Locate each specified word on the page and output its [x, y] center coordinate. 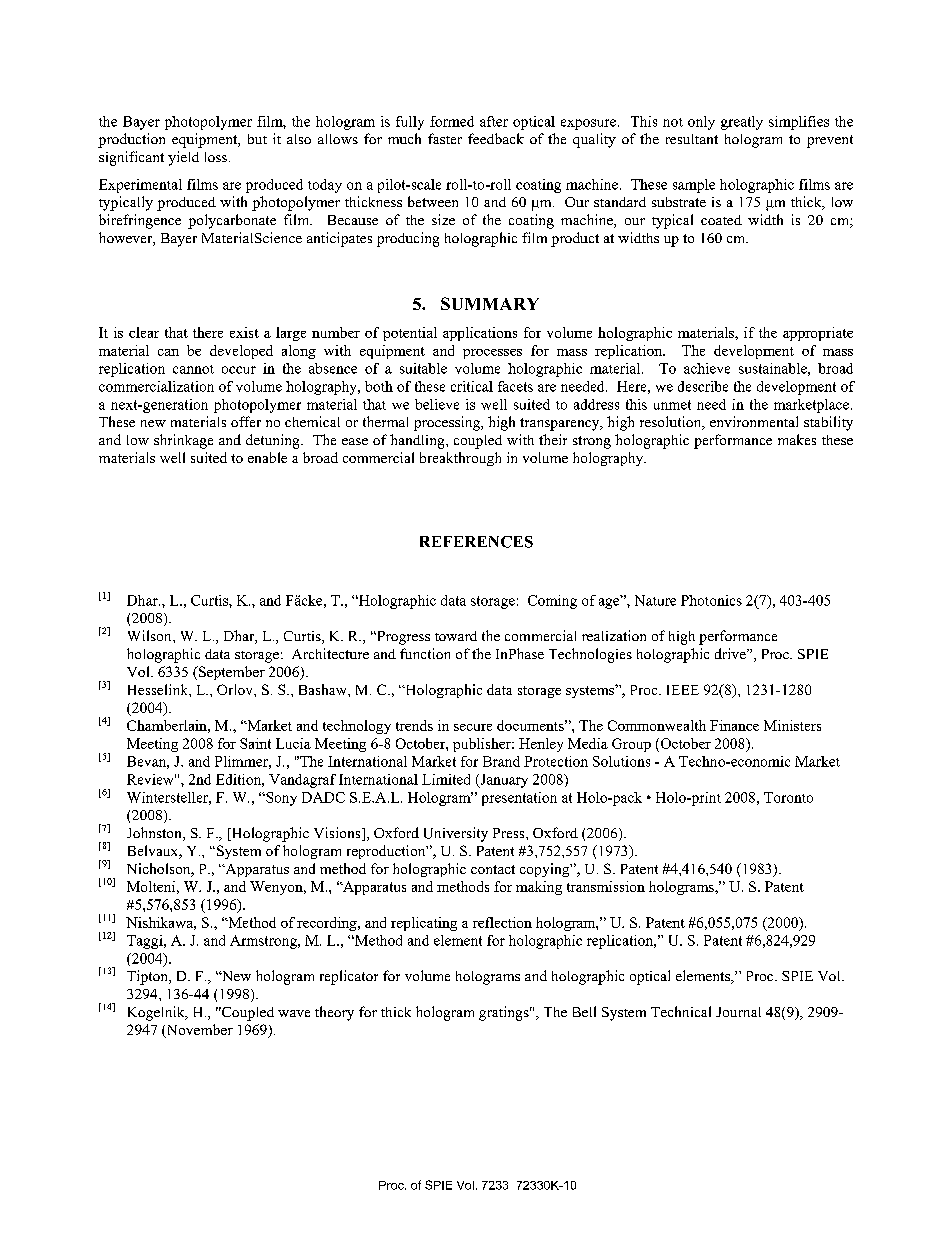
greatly [742, 123]
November [198, 1031]
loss [216, 157]
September [230, 673]
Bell [584, 1011]
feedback [496, 138]
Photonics [711, 600]
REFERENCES [476, 542]
